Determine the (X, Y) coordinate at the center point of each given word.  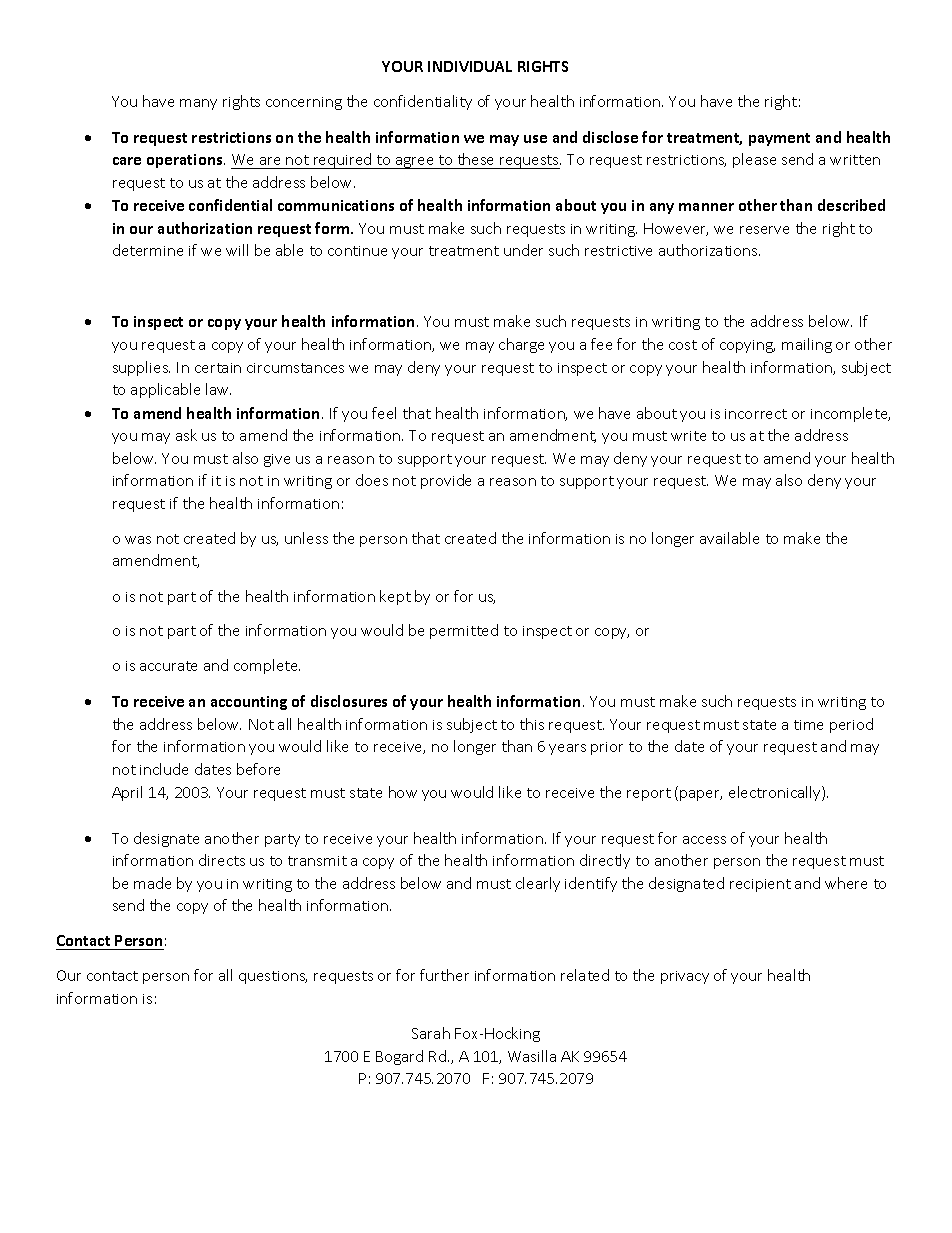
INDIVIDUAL (470, 66)
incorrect (756, 414)
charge (521, 345)
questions (273, 977)
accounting (249, 703)
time (808, 725)
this (532, 724)
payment (779, 139)
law (218, 389)
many (198, 104)
